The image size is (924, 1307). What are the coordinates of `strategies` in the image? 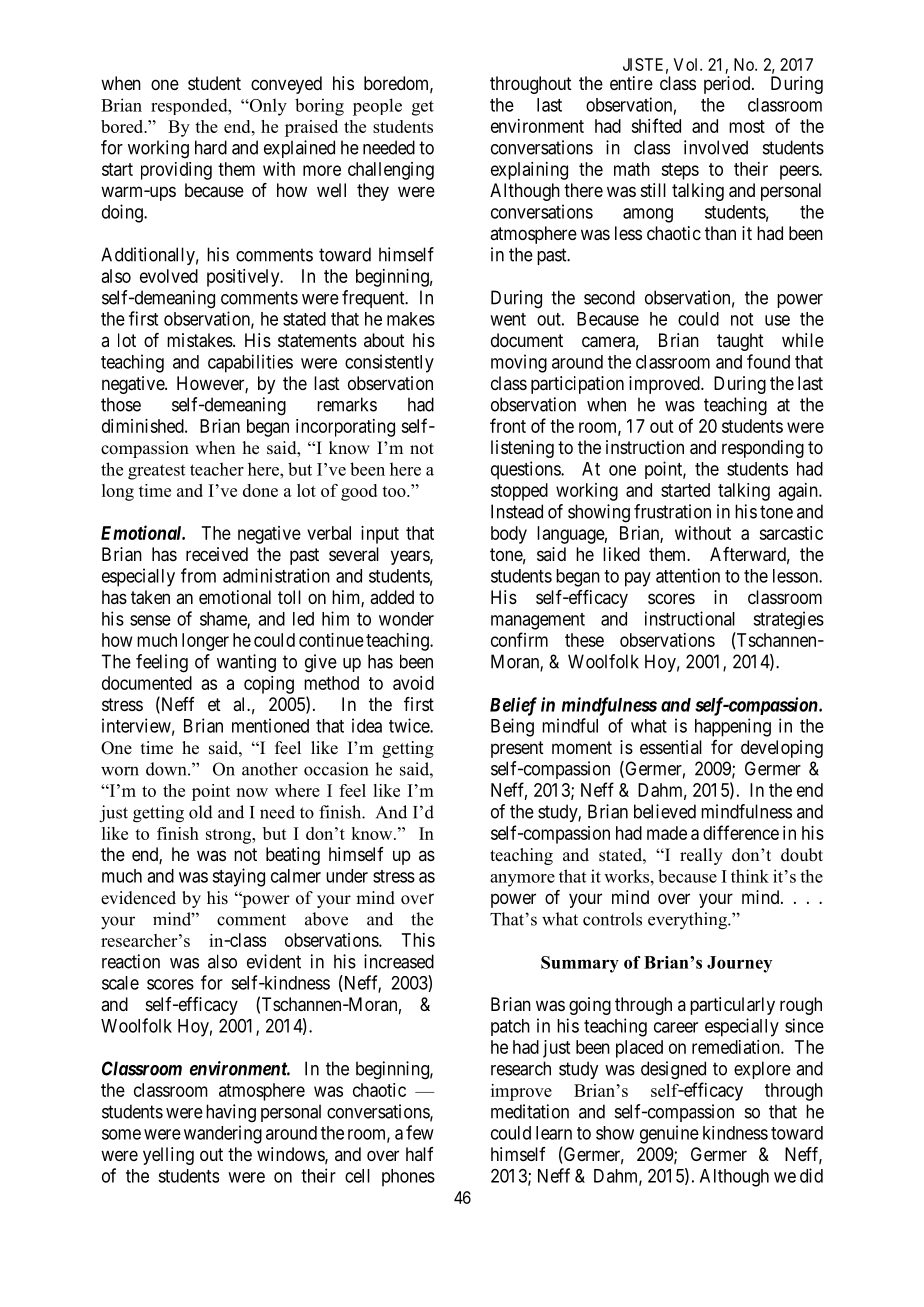 It's located at (788, 620).
